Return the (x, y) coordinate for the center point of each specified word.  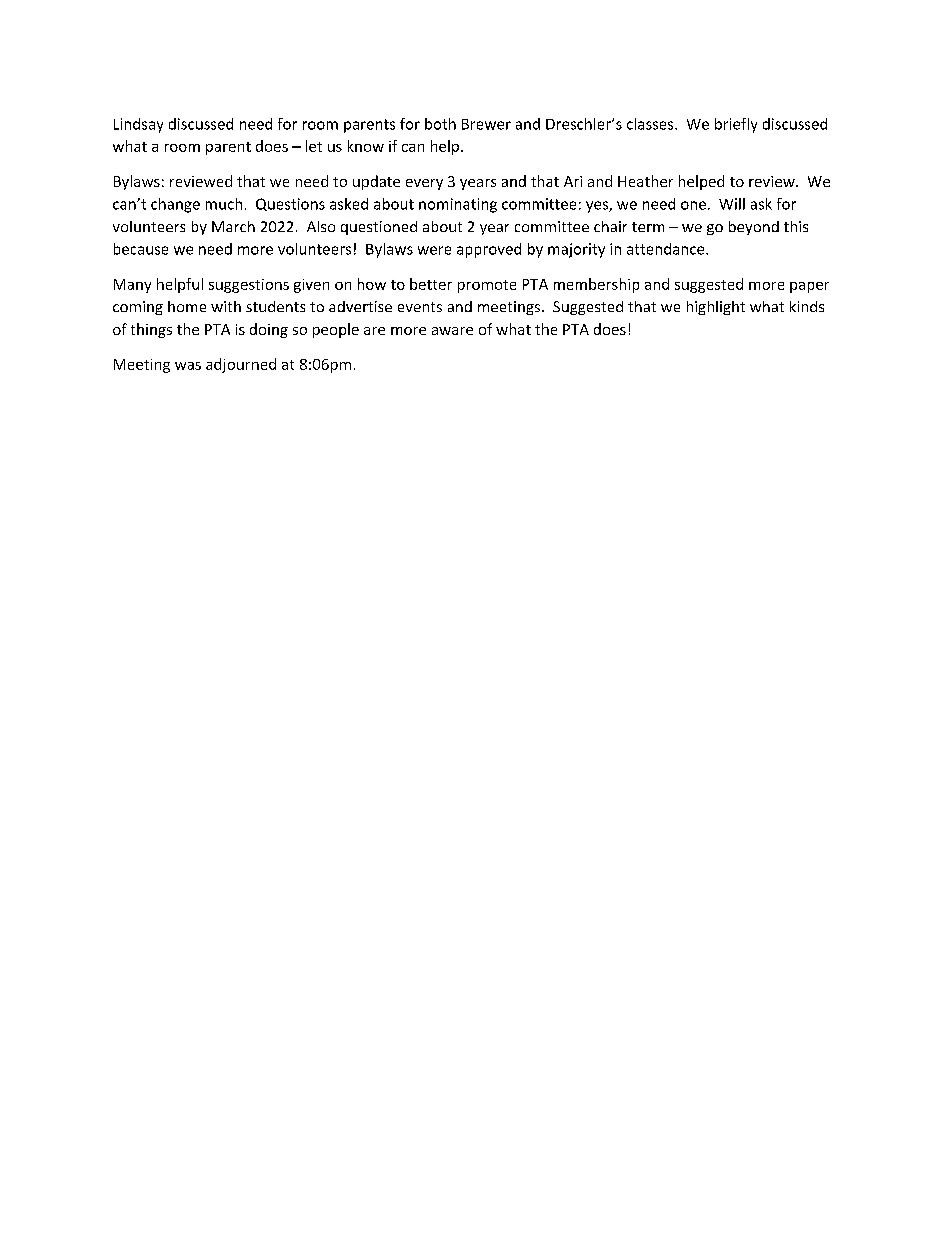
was (188, 366)
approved (489, 250)
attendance (667, 249)
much (224, 204)
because (141, 249)
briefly (736, 125)
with (226, 306)
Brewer (486, 124)
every (424, 184)
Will (732, 204)
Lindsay (138, 125)
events (420, 307)
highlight (716, 308)
